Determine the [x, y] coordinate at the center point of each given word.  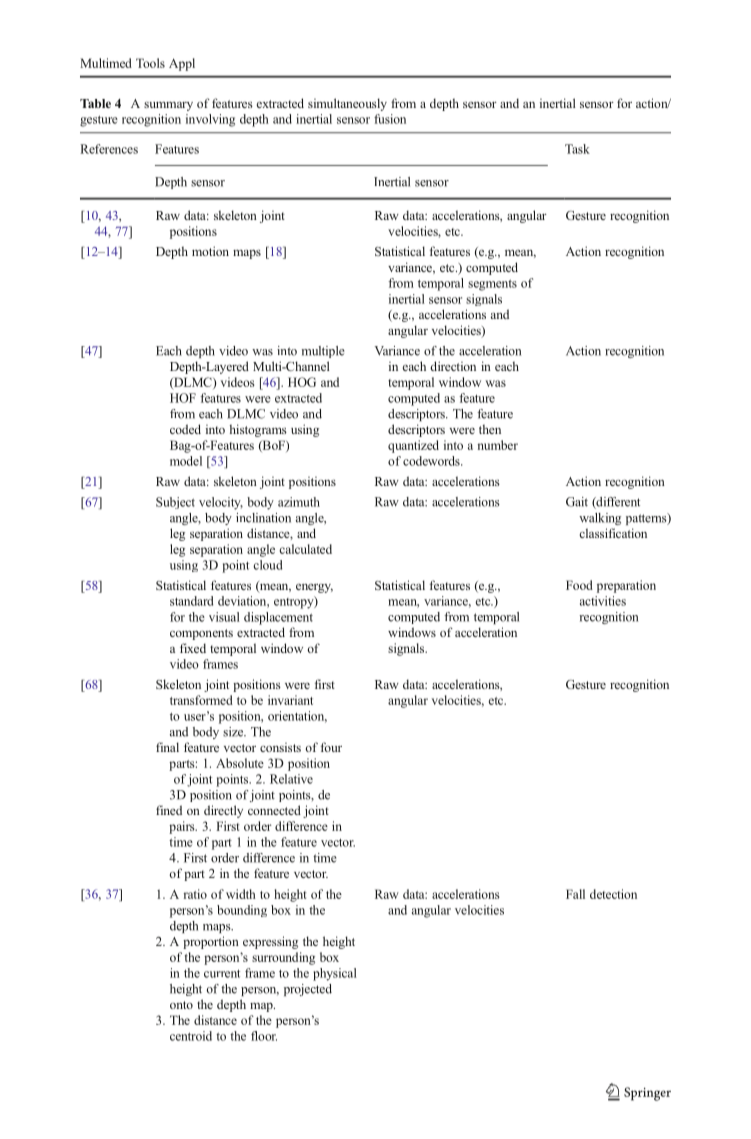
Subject [175, 503]
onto [181, 1005]
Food [579, 585]
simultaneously [347, 104]
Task [577, 149]
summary [168, 106]
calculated [305, 549]
